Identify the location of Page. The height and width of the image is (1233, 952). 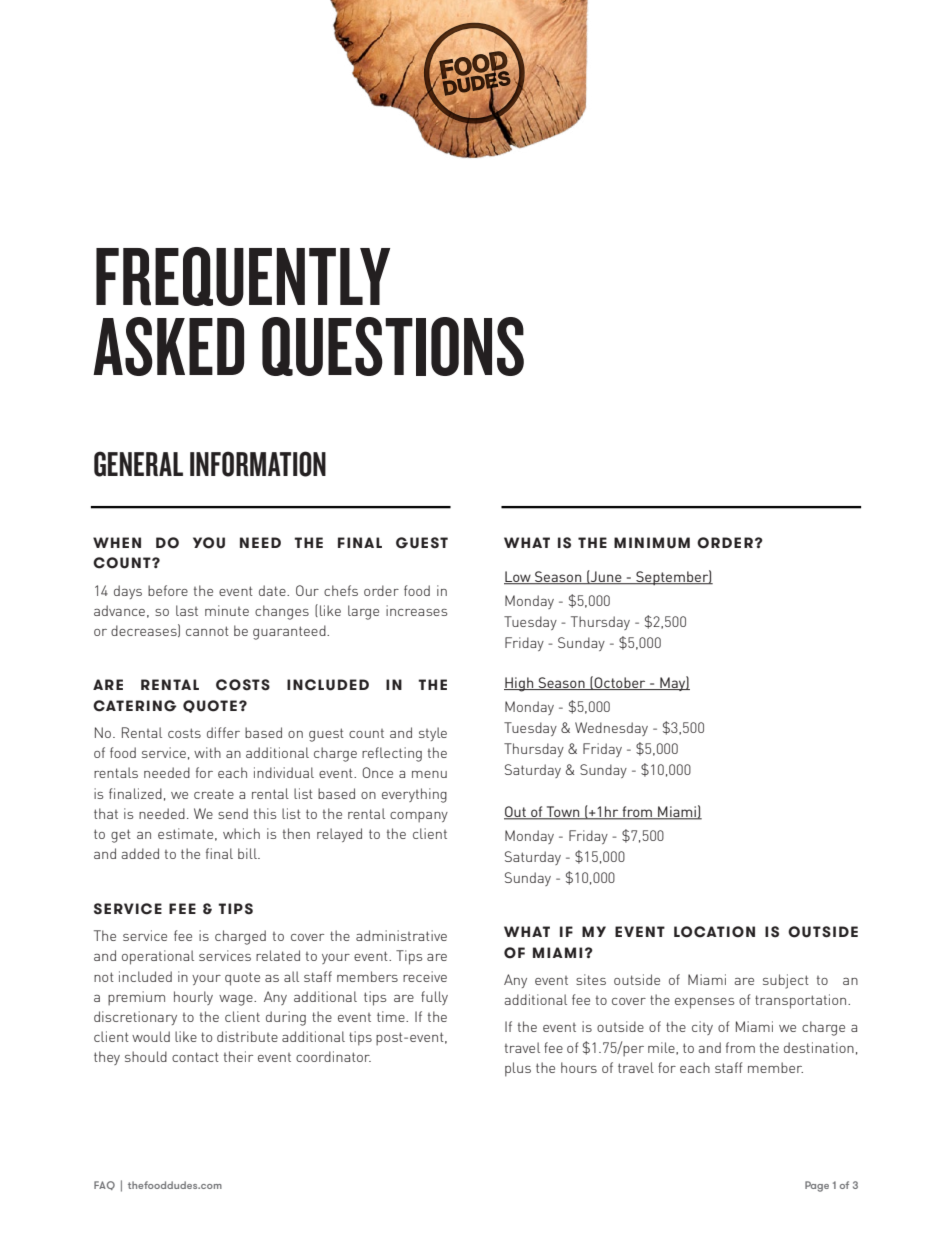
(817, 1186).
